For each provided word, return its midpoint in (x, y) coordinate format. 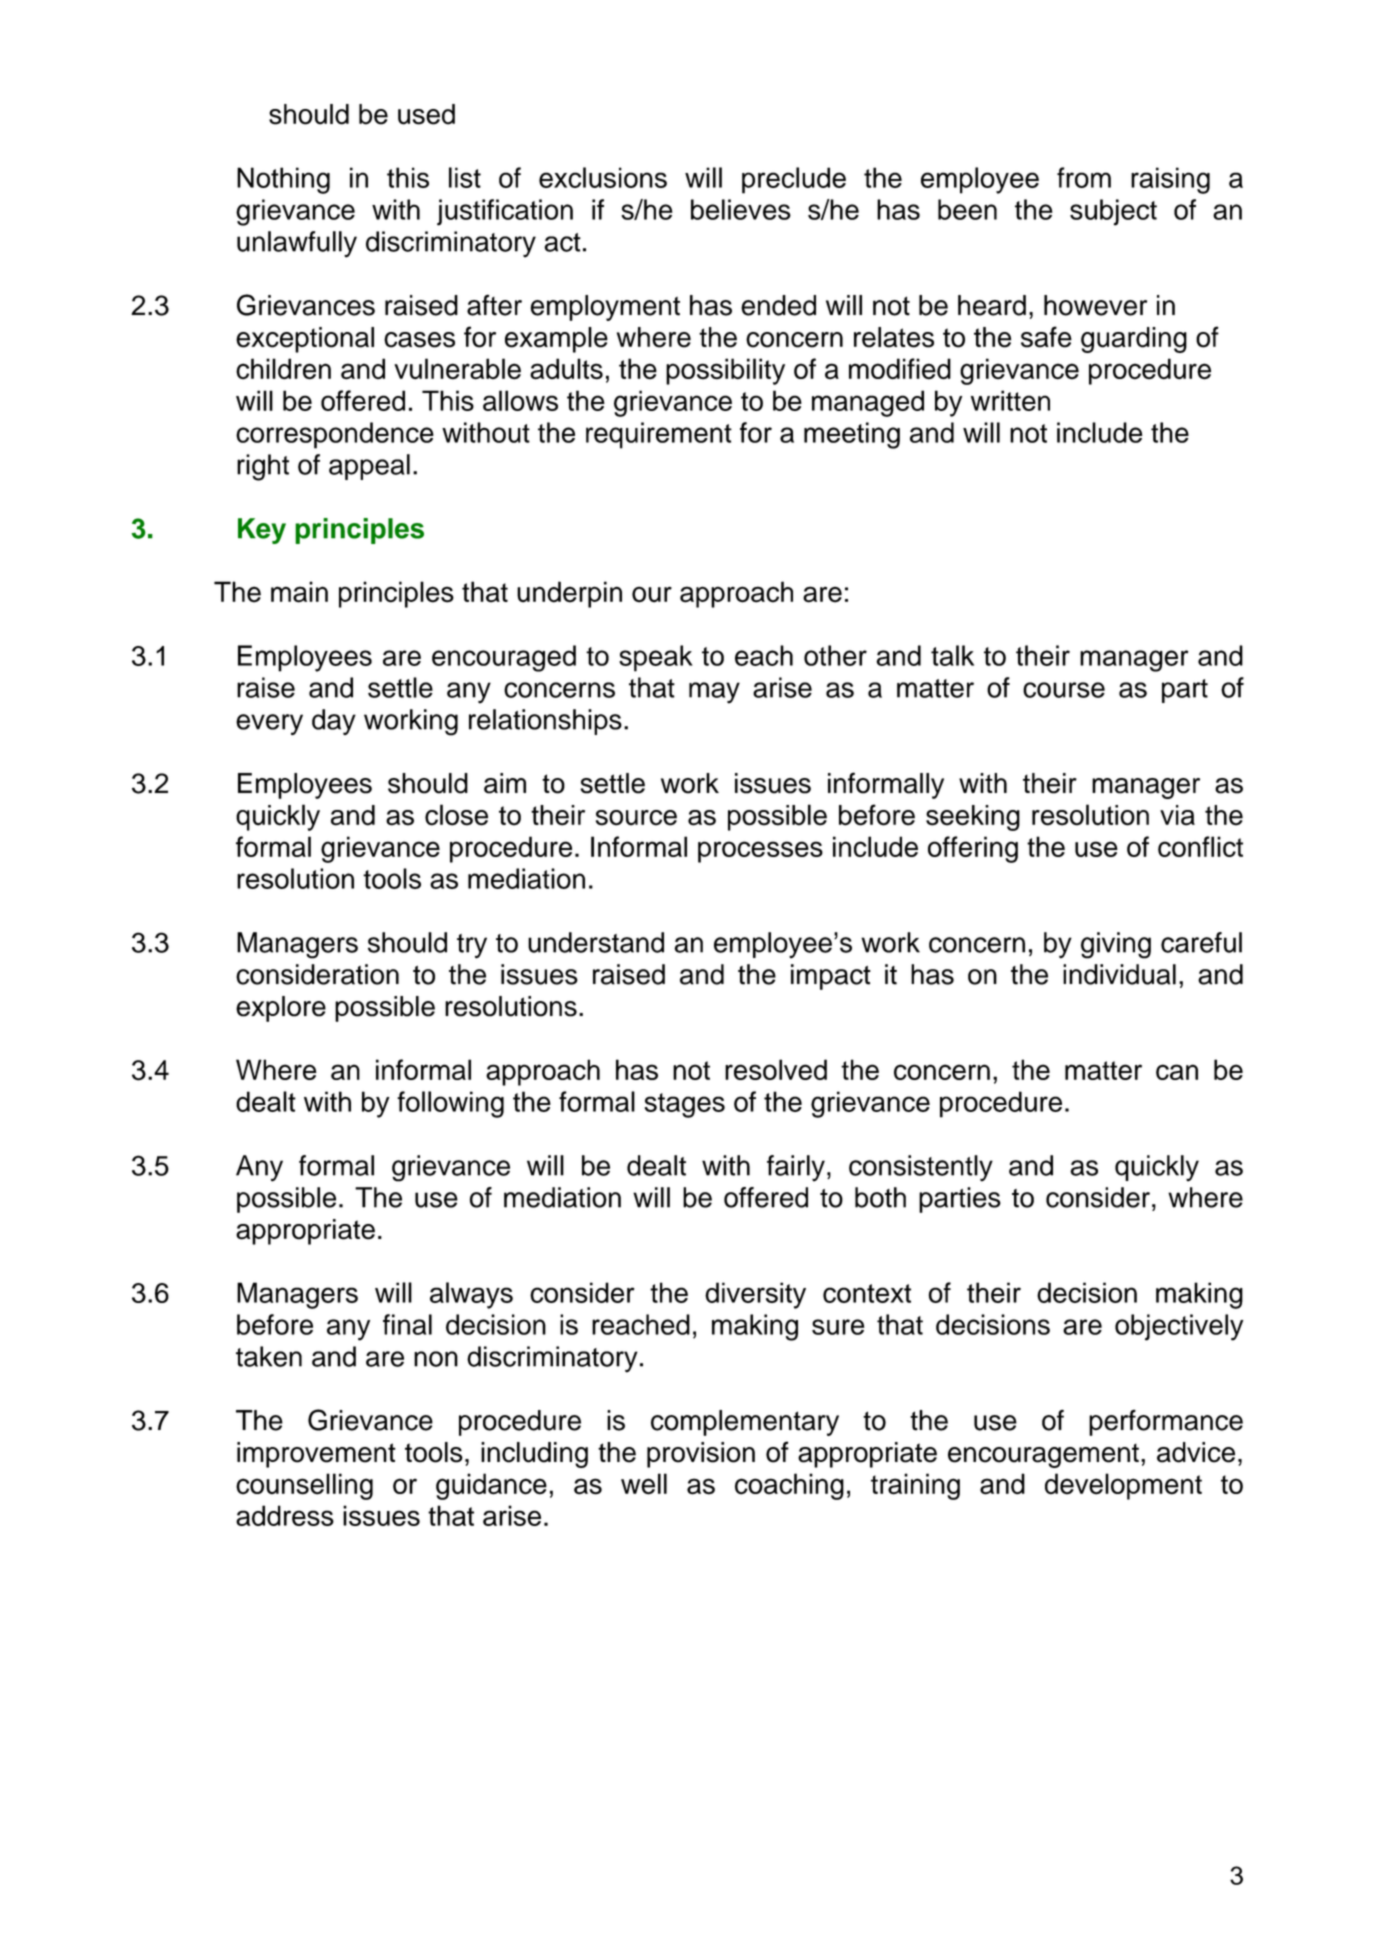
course (1064, 690)
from (1084, 177)
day (334, 722)
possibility (725, 371)
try (472, 946)
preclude (794, 180)
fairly (796, 1168)
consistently (921, 1168)
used (426, 114)
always (471, 1295)
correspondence (335, 435)
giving (1116, 945)
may (714, 693)
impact (831, 977)
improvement (316, 1455)
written (1010, 400)
